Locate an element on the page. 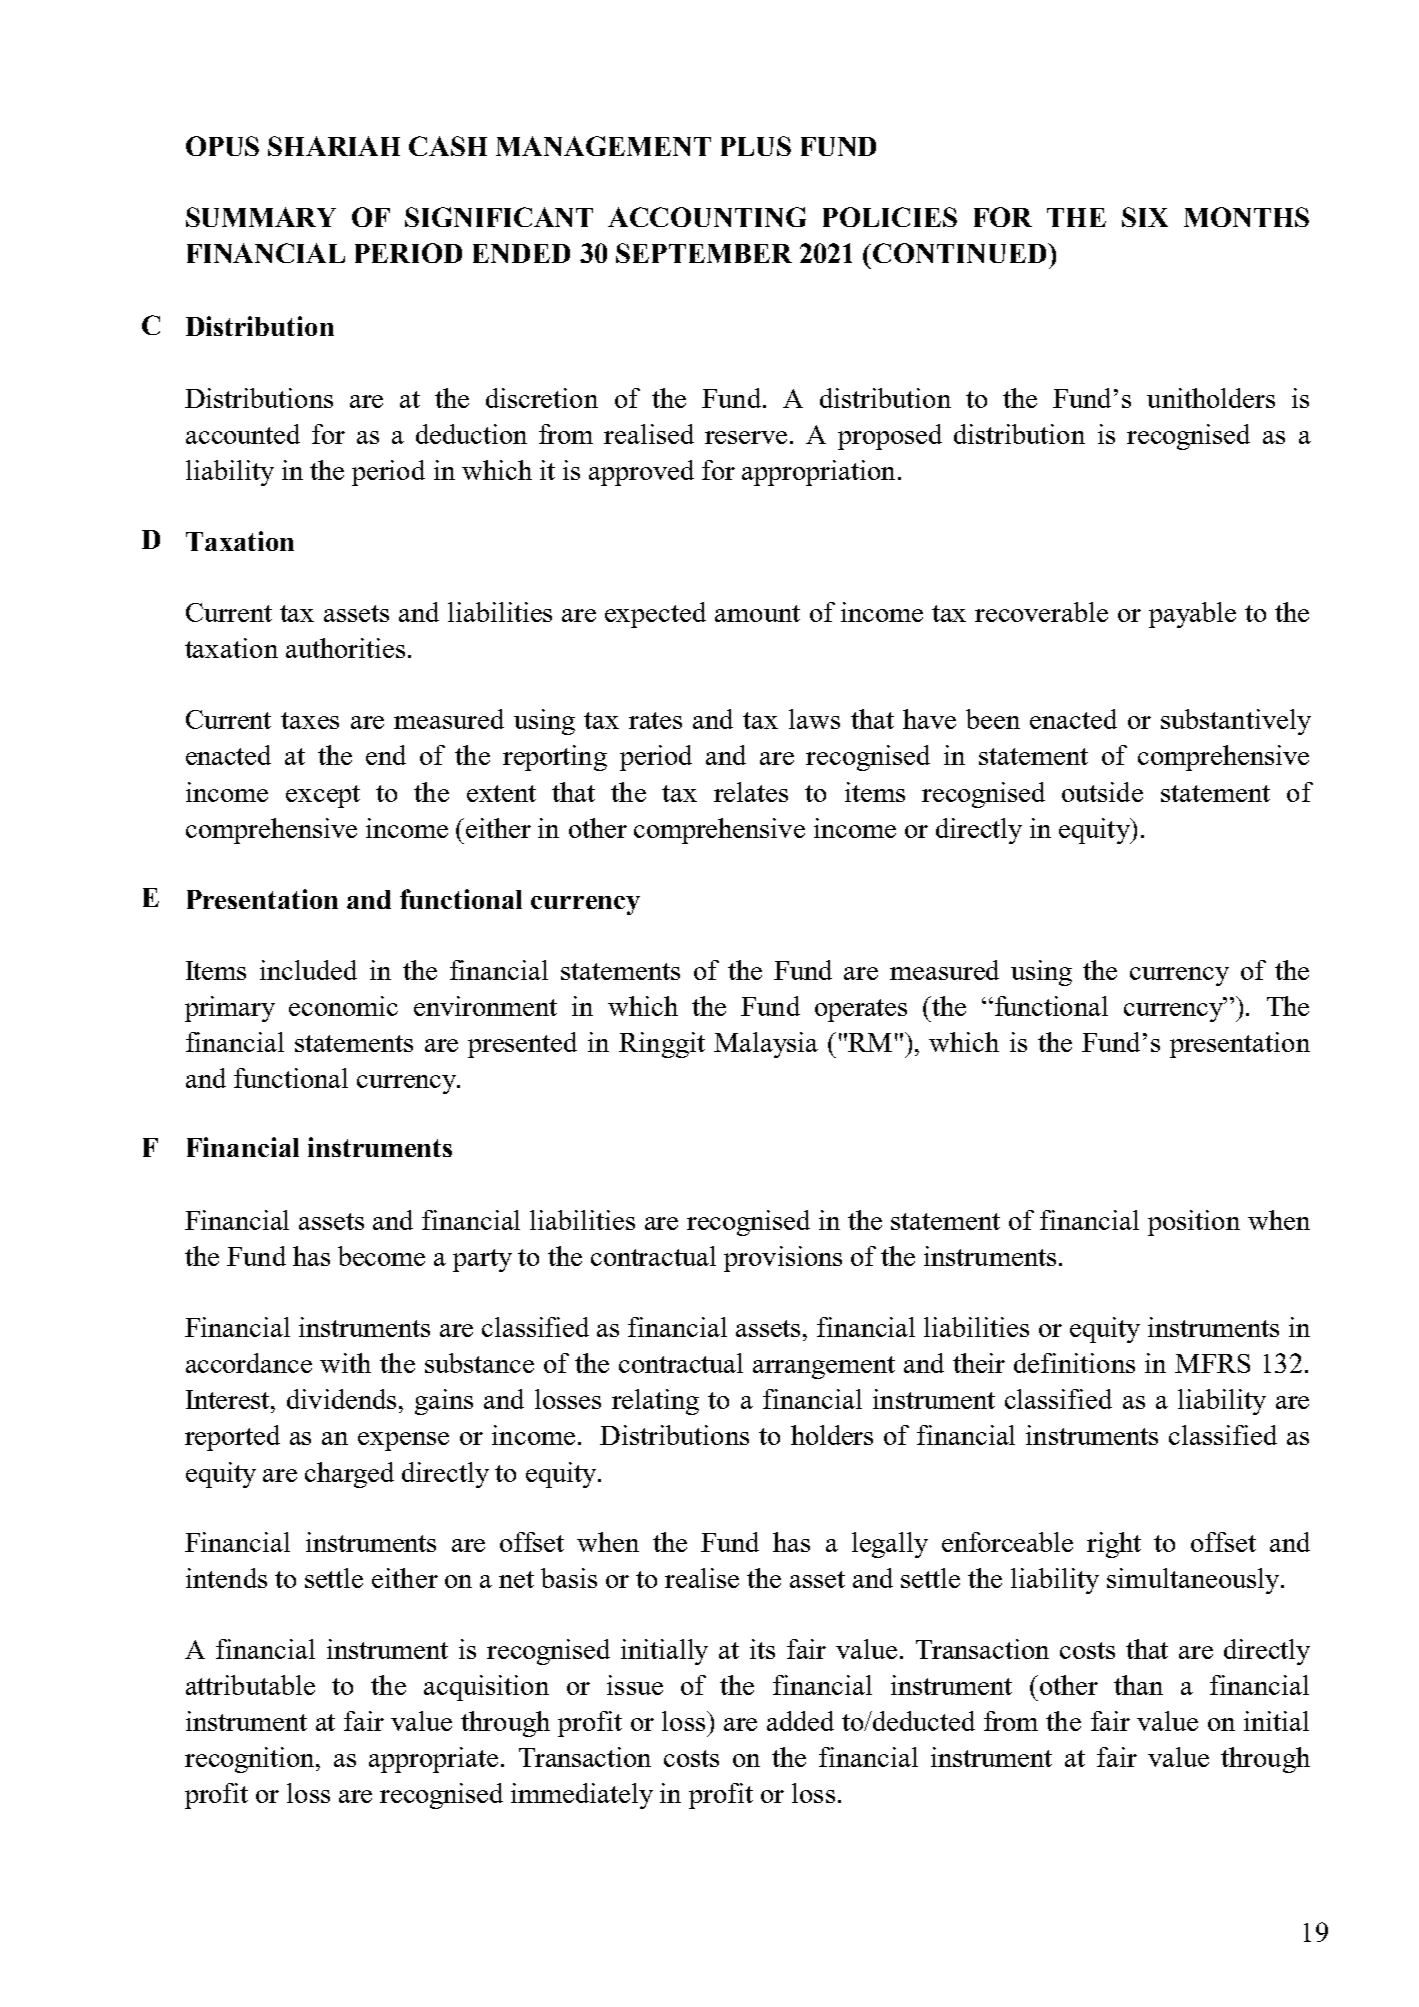  SHARIAH is located at coordinates (334, 146).
